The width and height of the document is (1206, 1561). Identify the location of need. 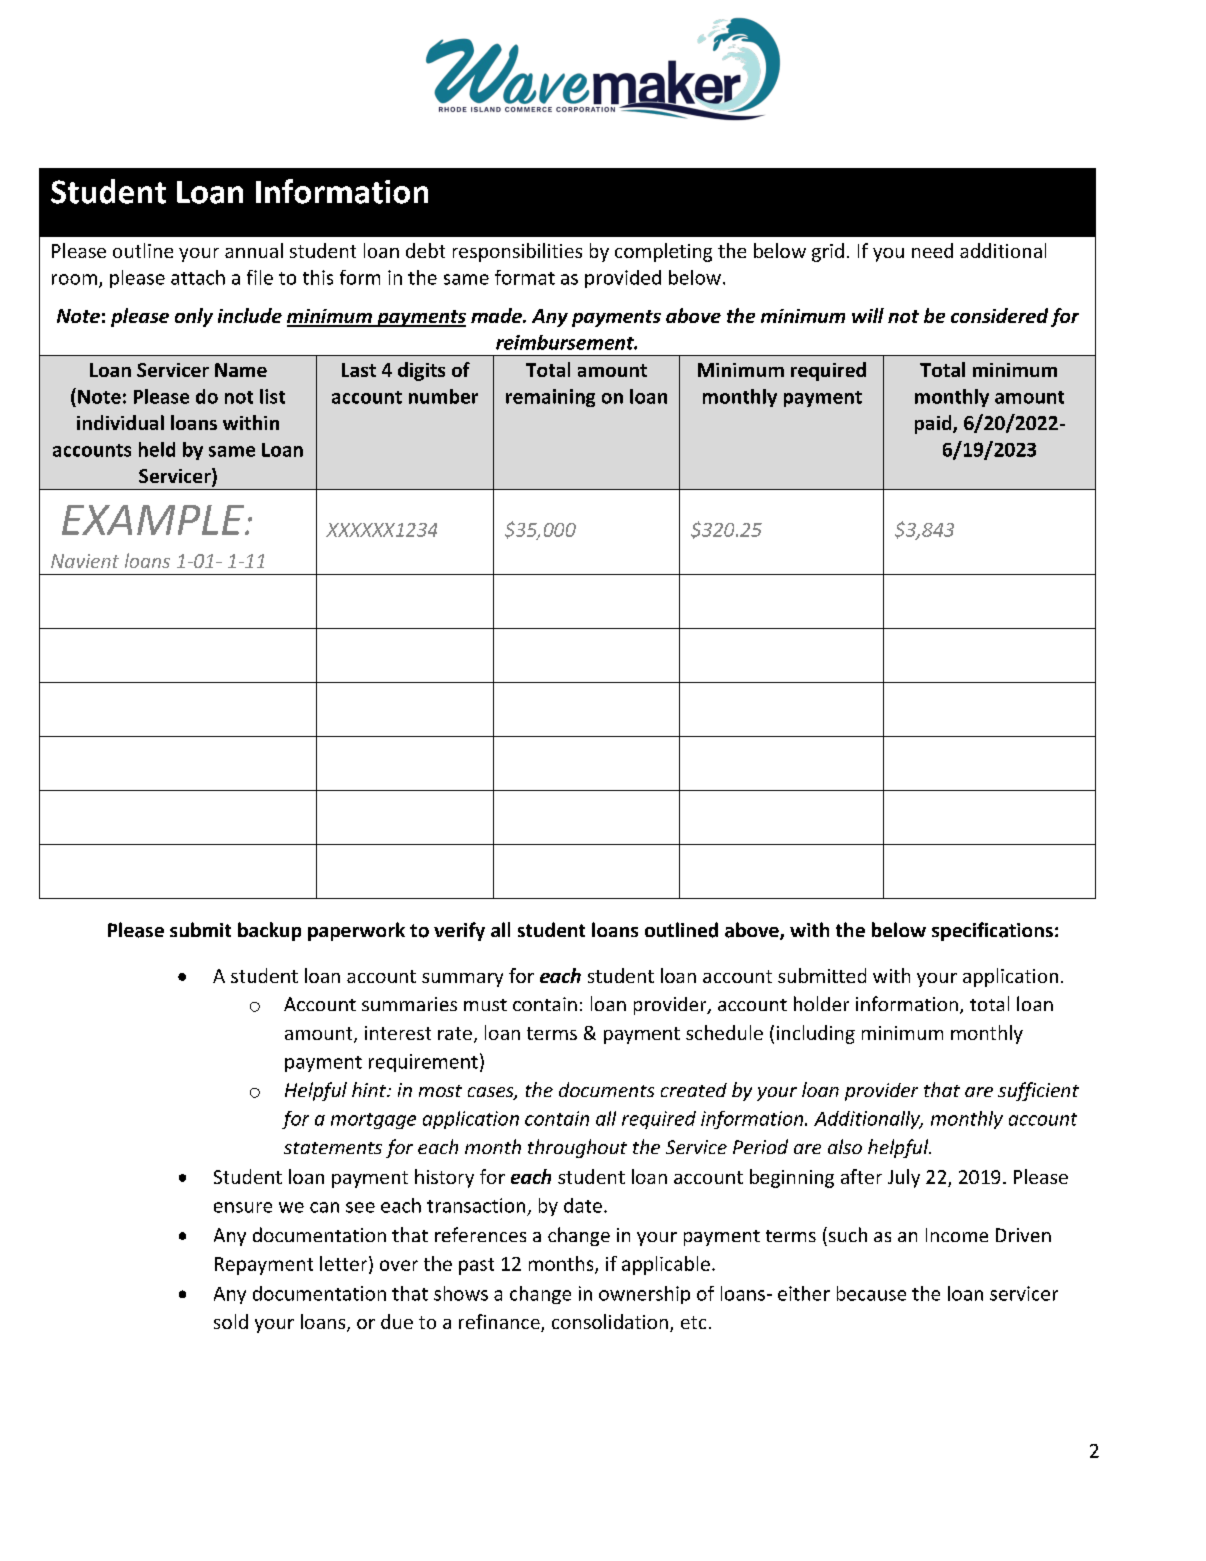
(932, 250).
